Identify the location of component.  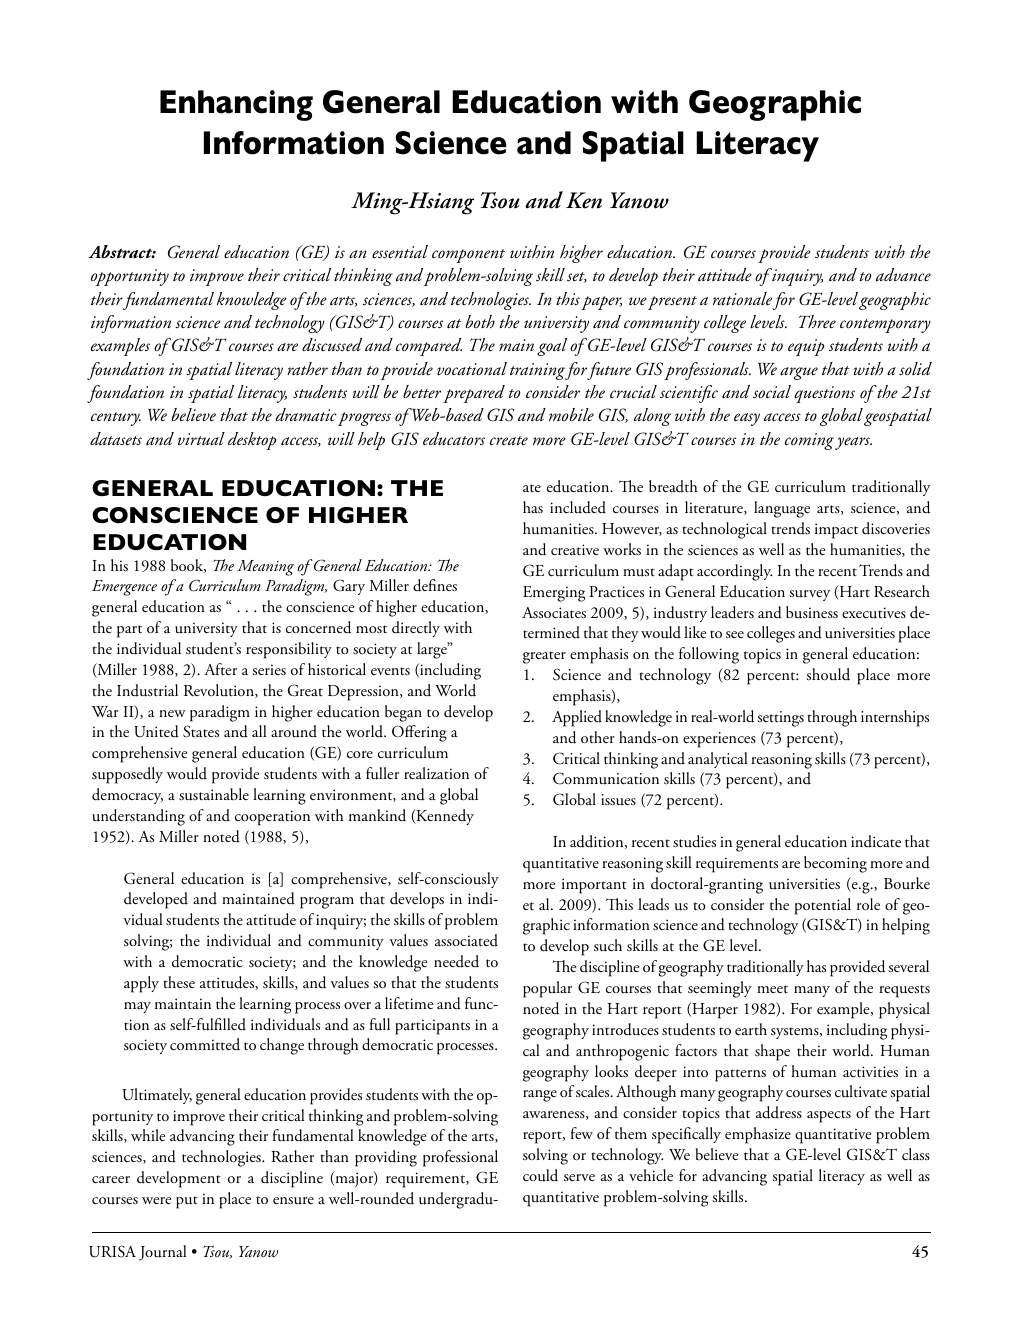
(468, 256).
